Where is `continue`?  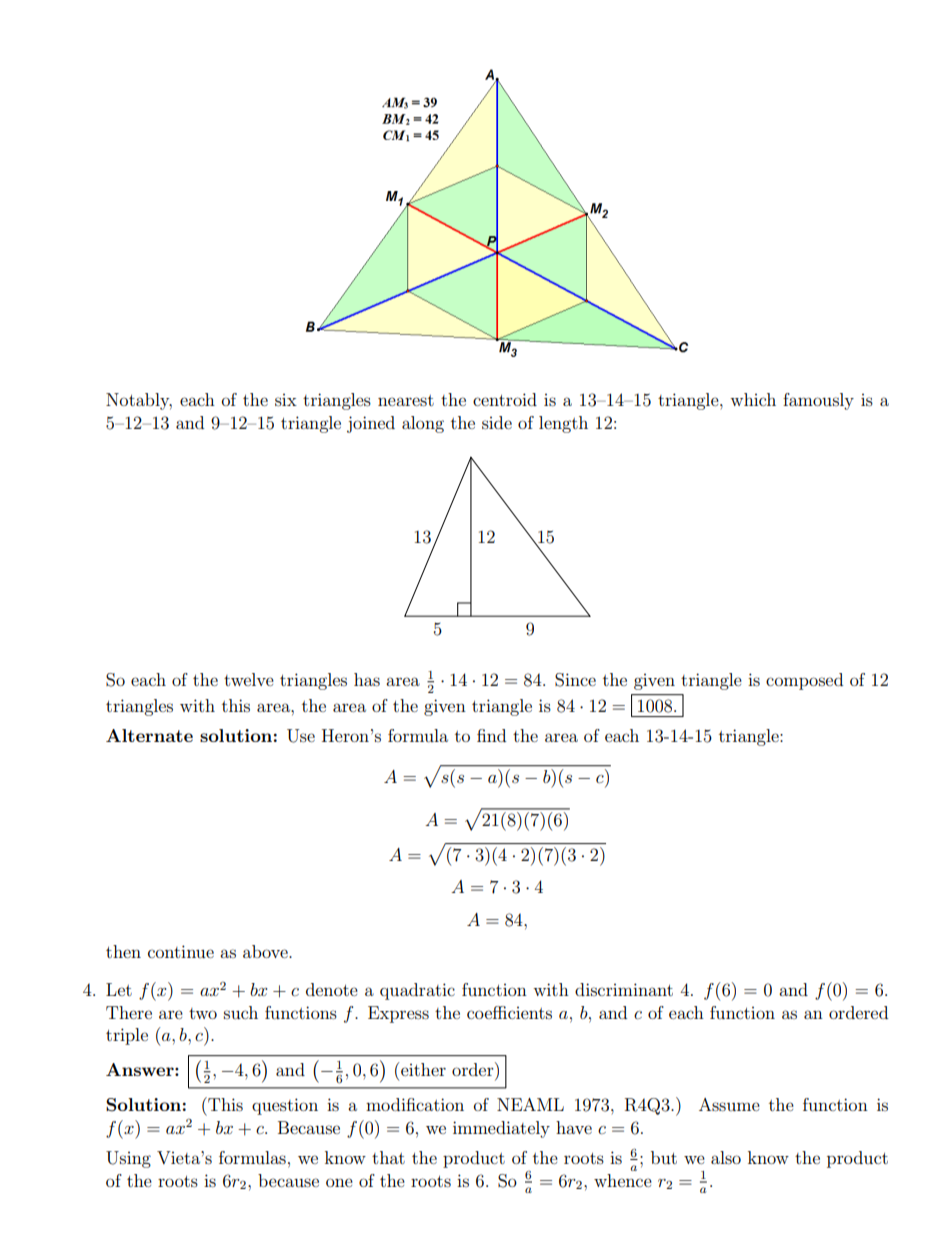 continue is located at coordinates (181, 951).
